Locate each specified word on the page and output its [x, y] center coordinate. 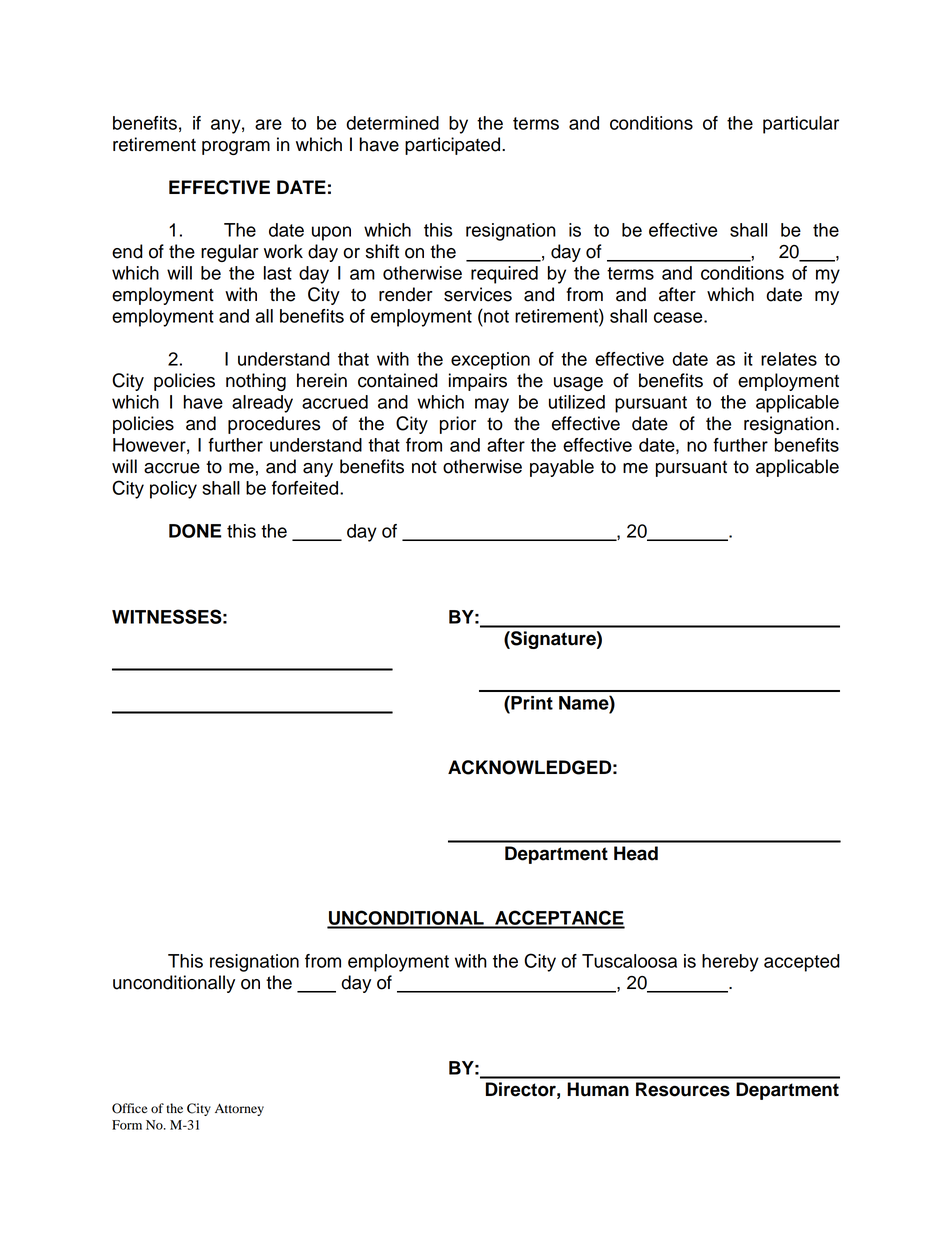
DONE [195, 531]
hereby [730, 963]
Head [636, 853]
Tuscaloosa [629, 961]
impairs [478, 382]
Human [598, 1089]
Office [130, 1108]
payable [562, 468]
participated [454, 146]
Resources [683, 1089]
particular [801, 125]
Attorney [239, 1109]
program [236, 148]
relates [789, 359]
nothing [256, 382]
